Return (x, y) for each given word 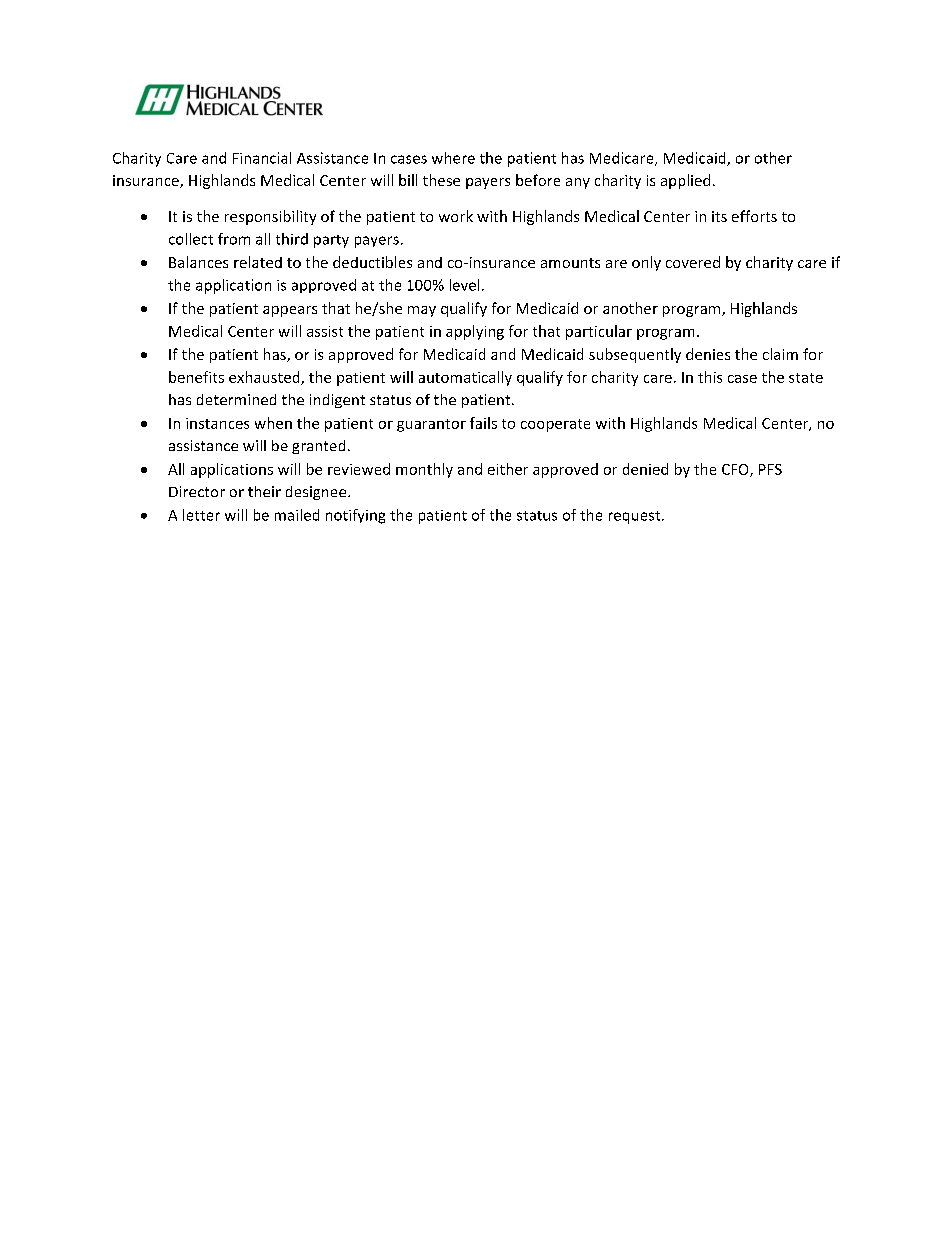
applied (685, 181)
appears (290, 311)
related (258, 262)
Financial (262, 158)
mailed (297, 515)
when (273, 423)
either (508, 469)
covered (693, 262)
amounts (570, 263)
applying (475, 332)
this (710, 377)
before (538, 180)
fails (483, 423)
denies (708, 354)
